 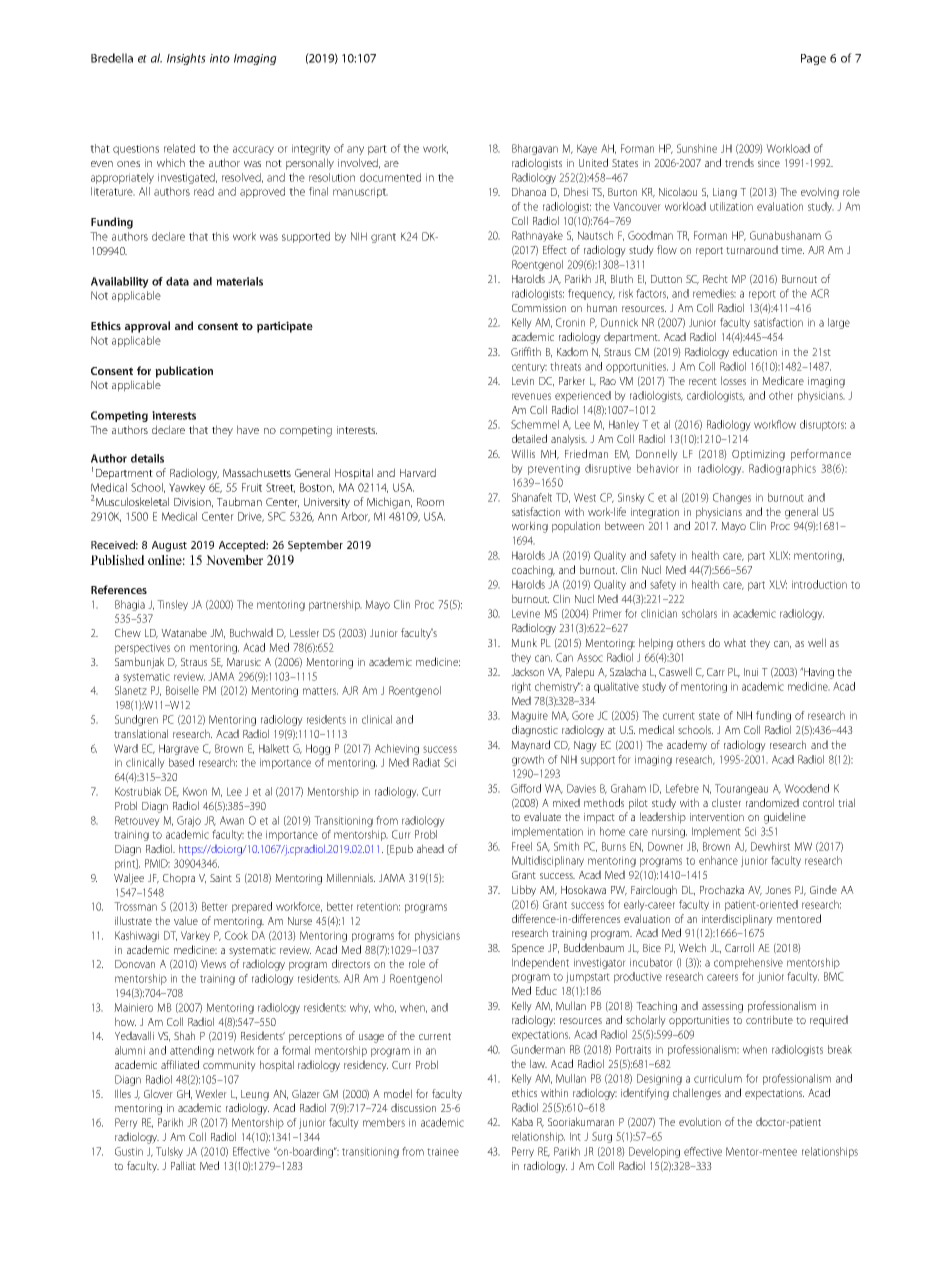 I want to click on trainee, so click(x=443, y=1151).
